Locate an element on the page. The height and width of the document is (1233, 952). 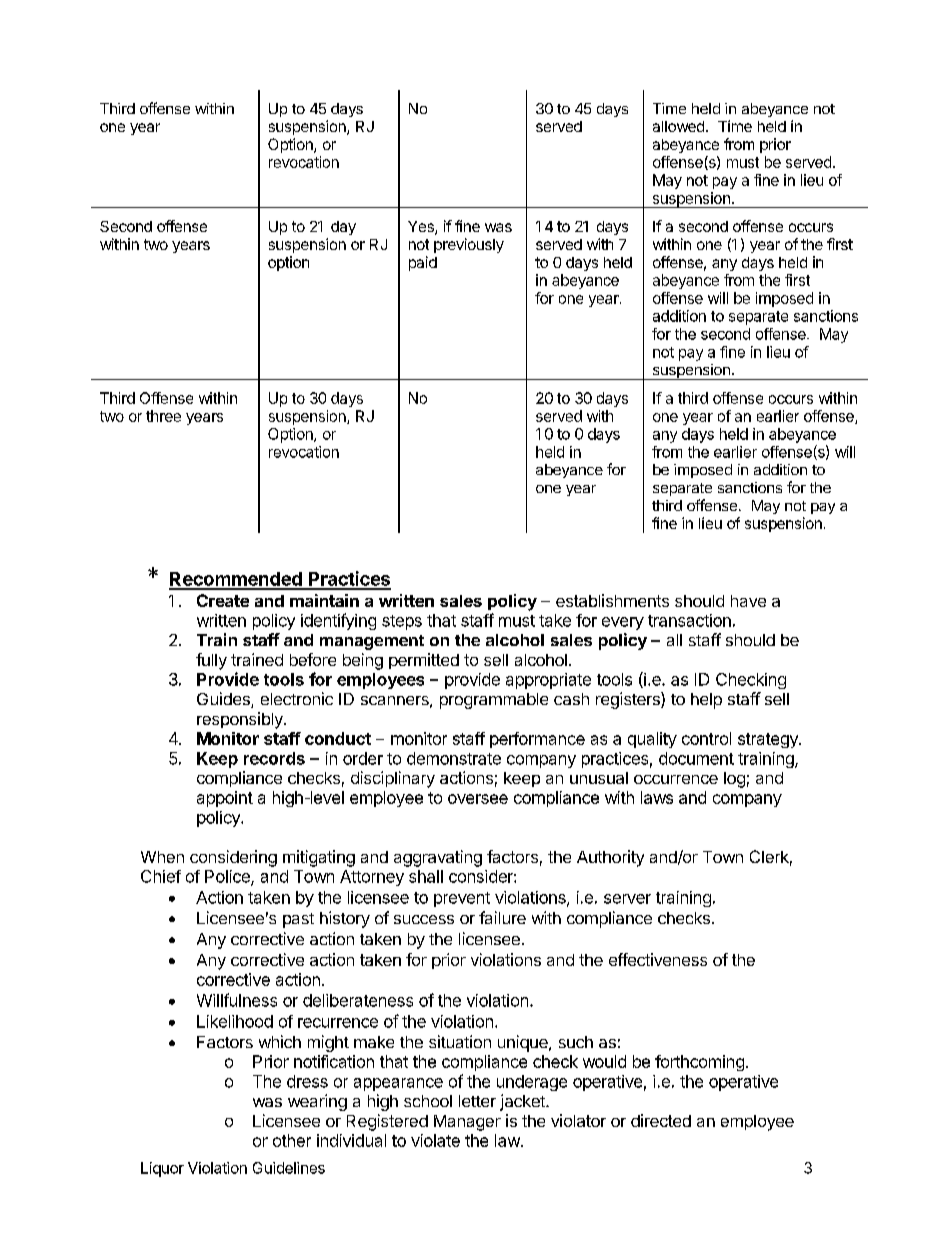
allowed is located at coordinates (678, 126).
